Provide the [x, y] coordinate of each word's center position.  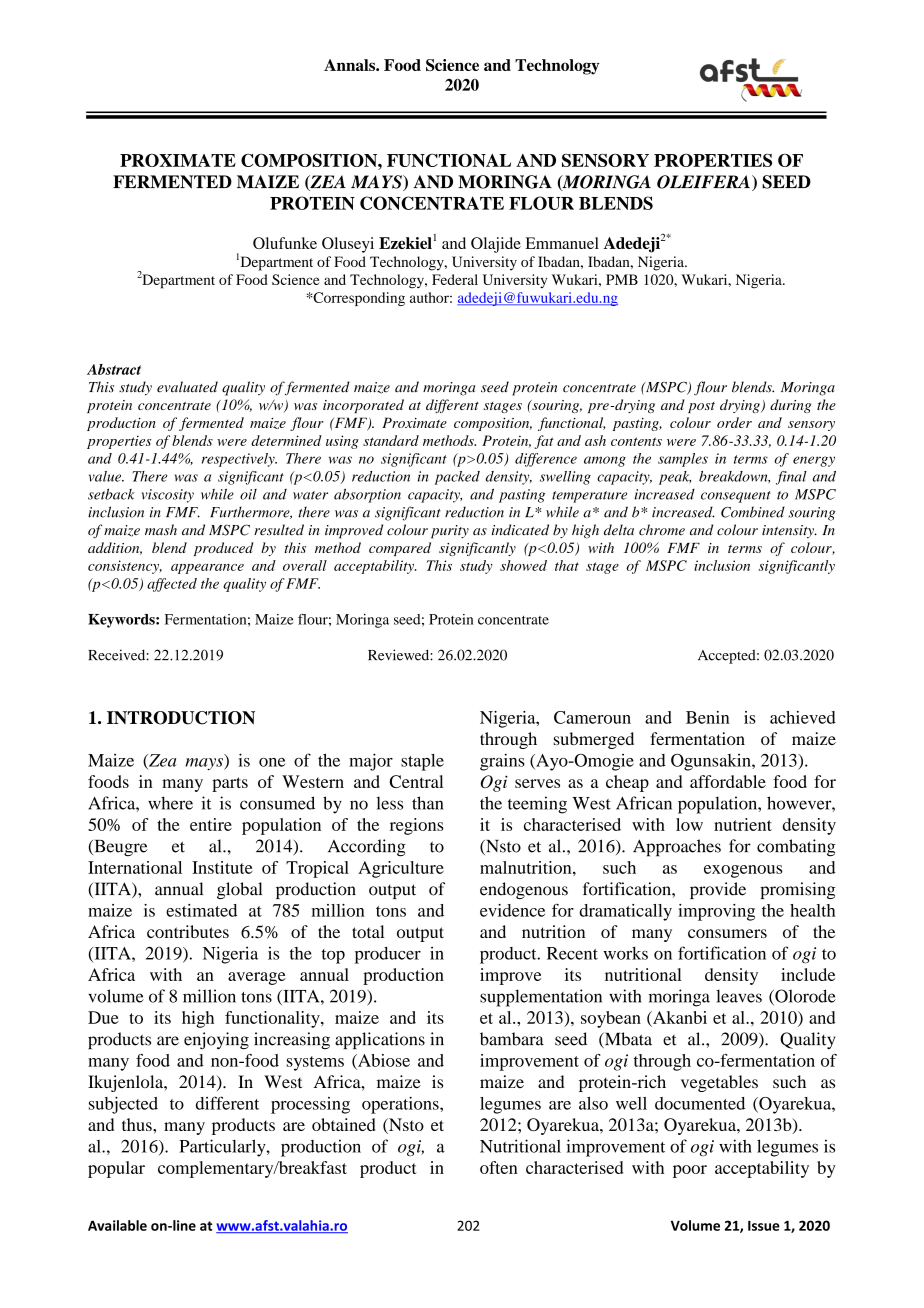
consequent [736, 497]
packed [457, 478]
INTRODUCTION [181, 718]
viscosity [167, 496]
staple [422, 762]
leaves [739, 996]
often [499, 1167]
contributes [188, 931]
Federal [455, 279]
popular [116, 1169]
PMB [622, 279]
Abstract [114, 369]
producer [388, 955]
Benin [707, 717]
